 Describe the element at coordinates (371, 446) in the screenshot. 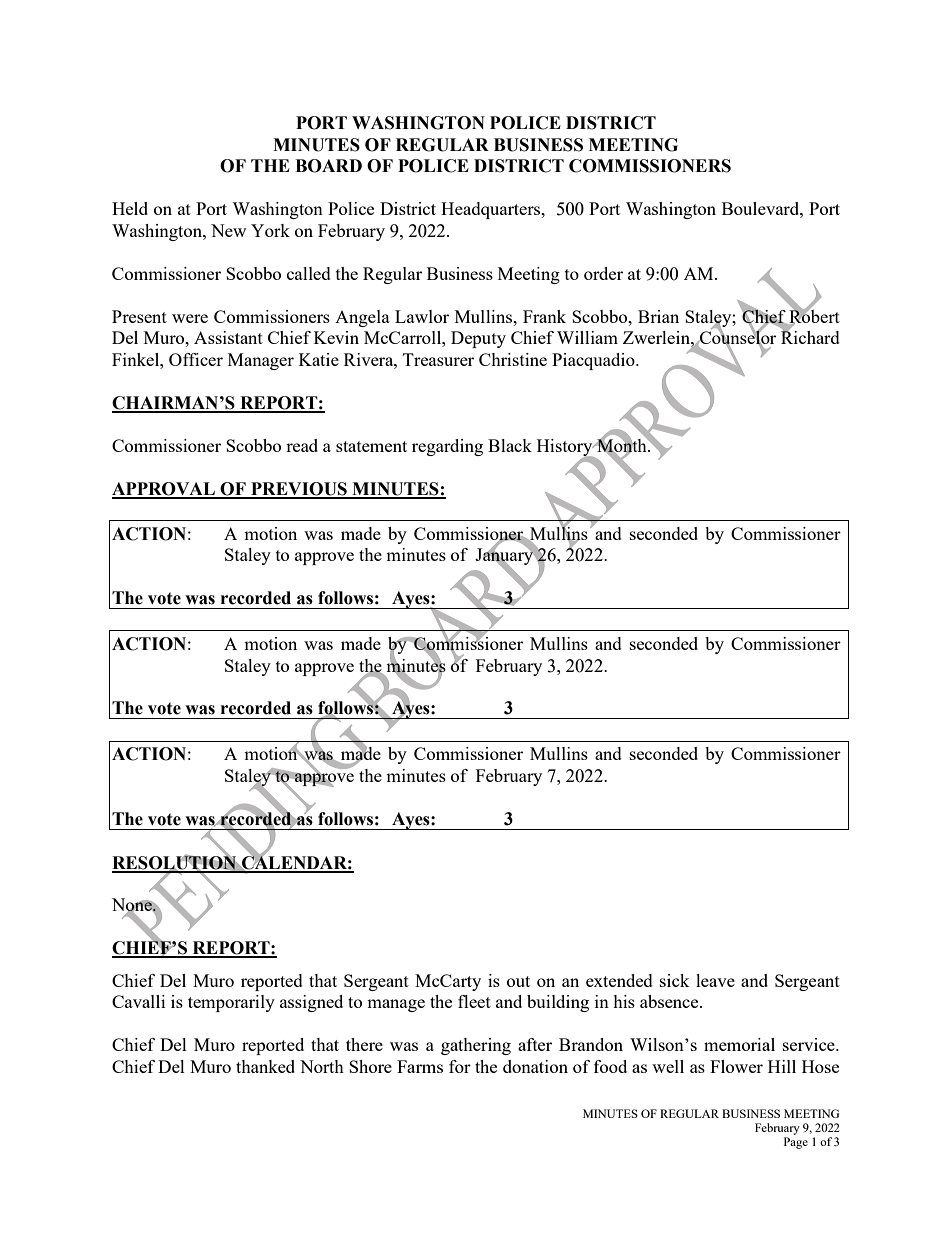

I see `statement` at that location.
